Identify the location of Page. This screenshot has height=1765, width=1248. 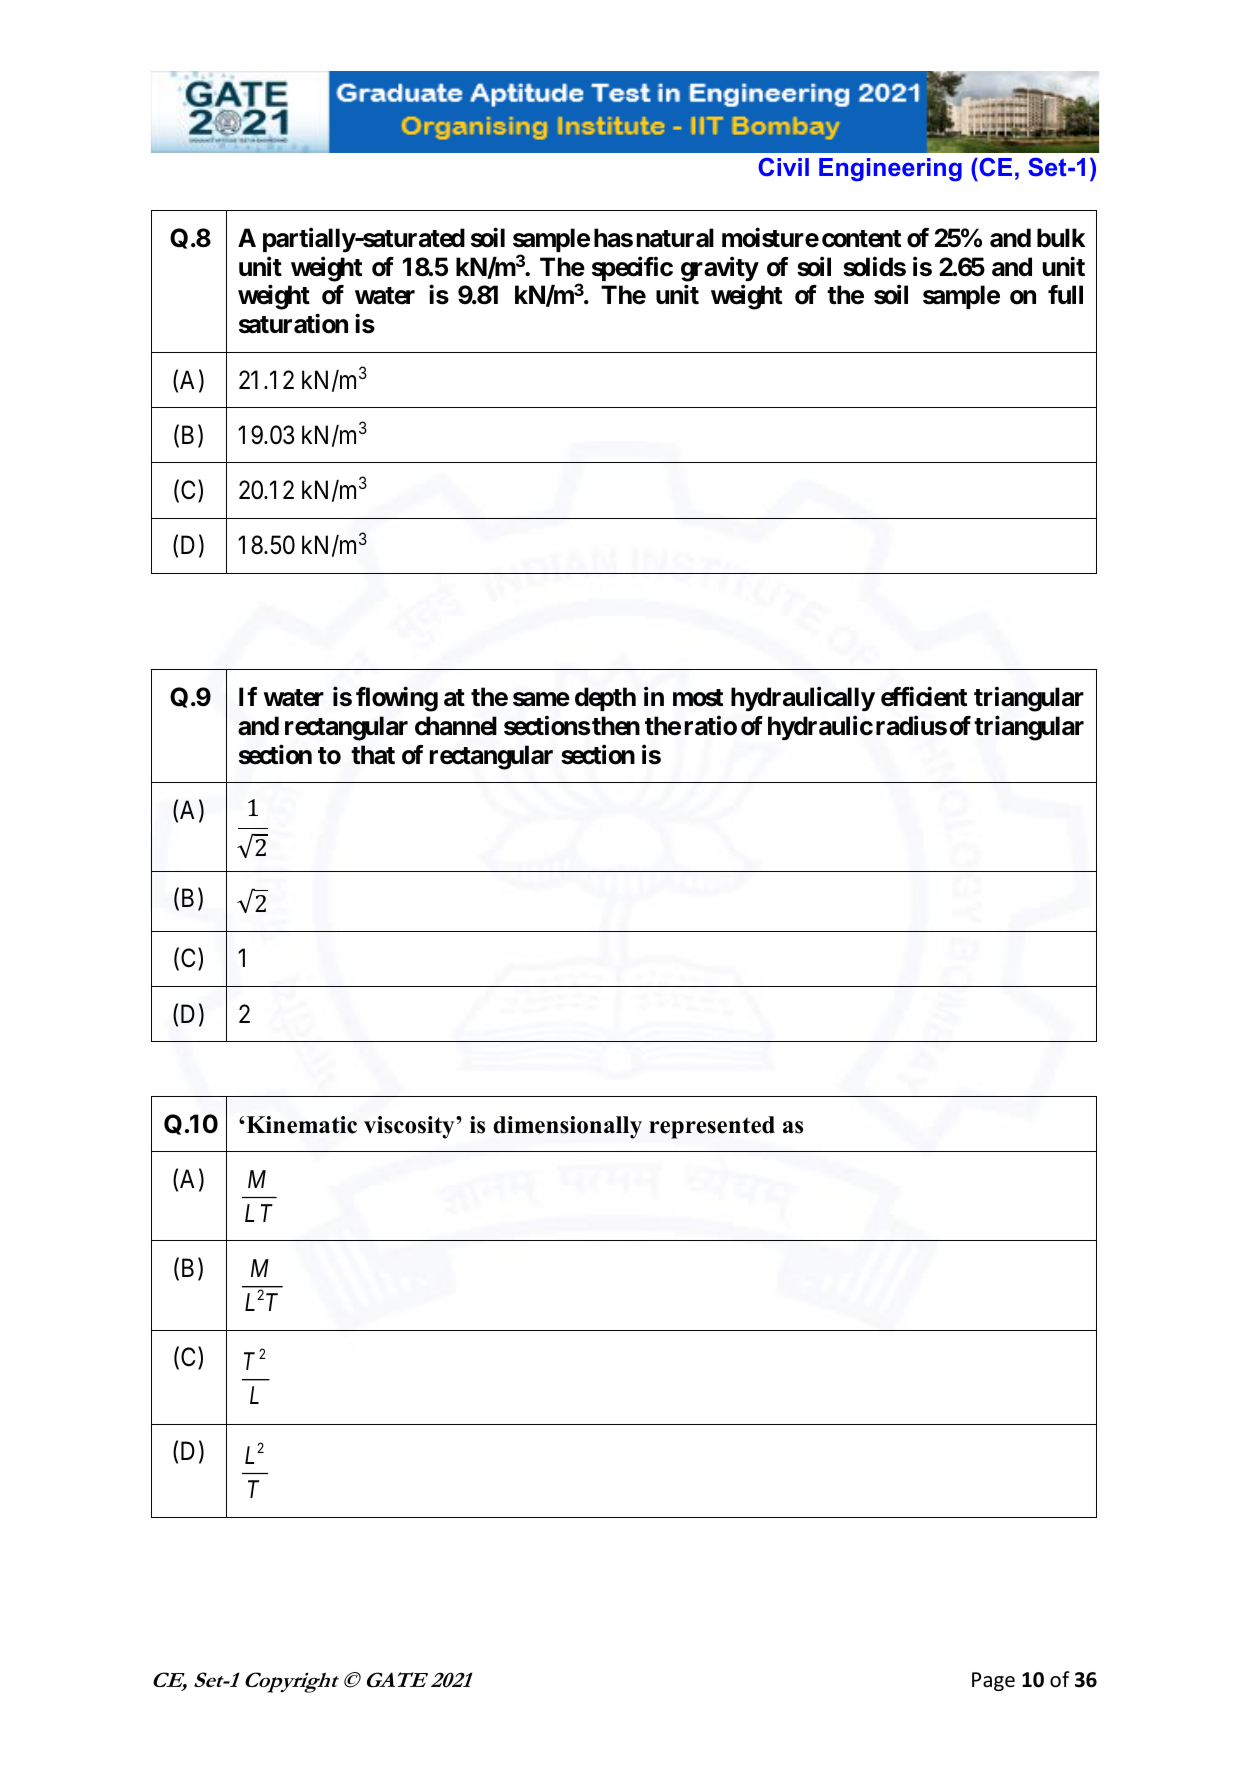
(993, 1681).
